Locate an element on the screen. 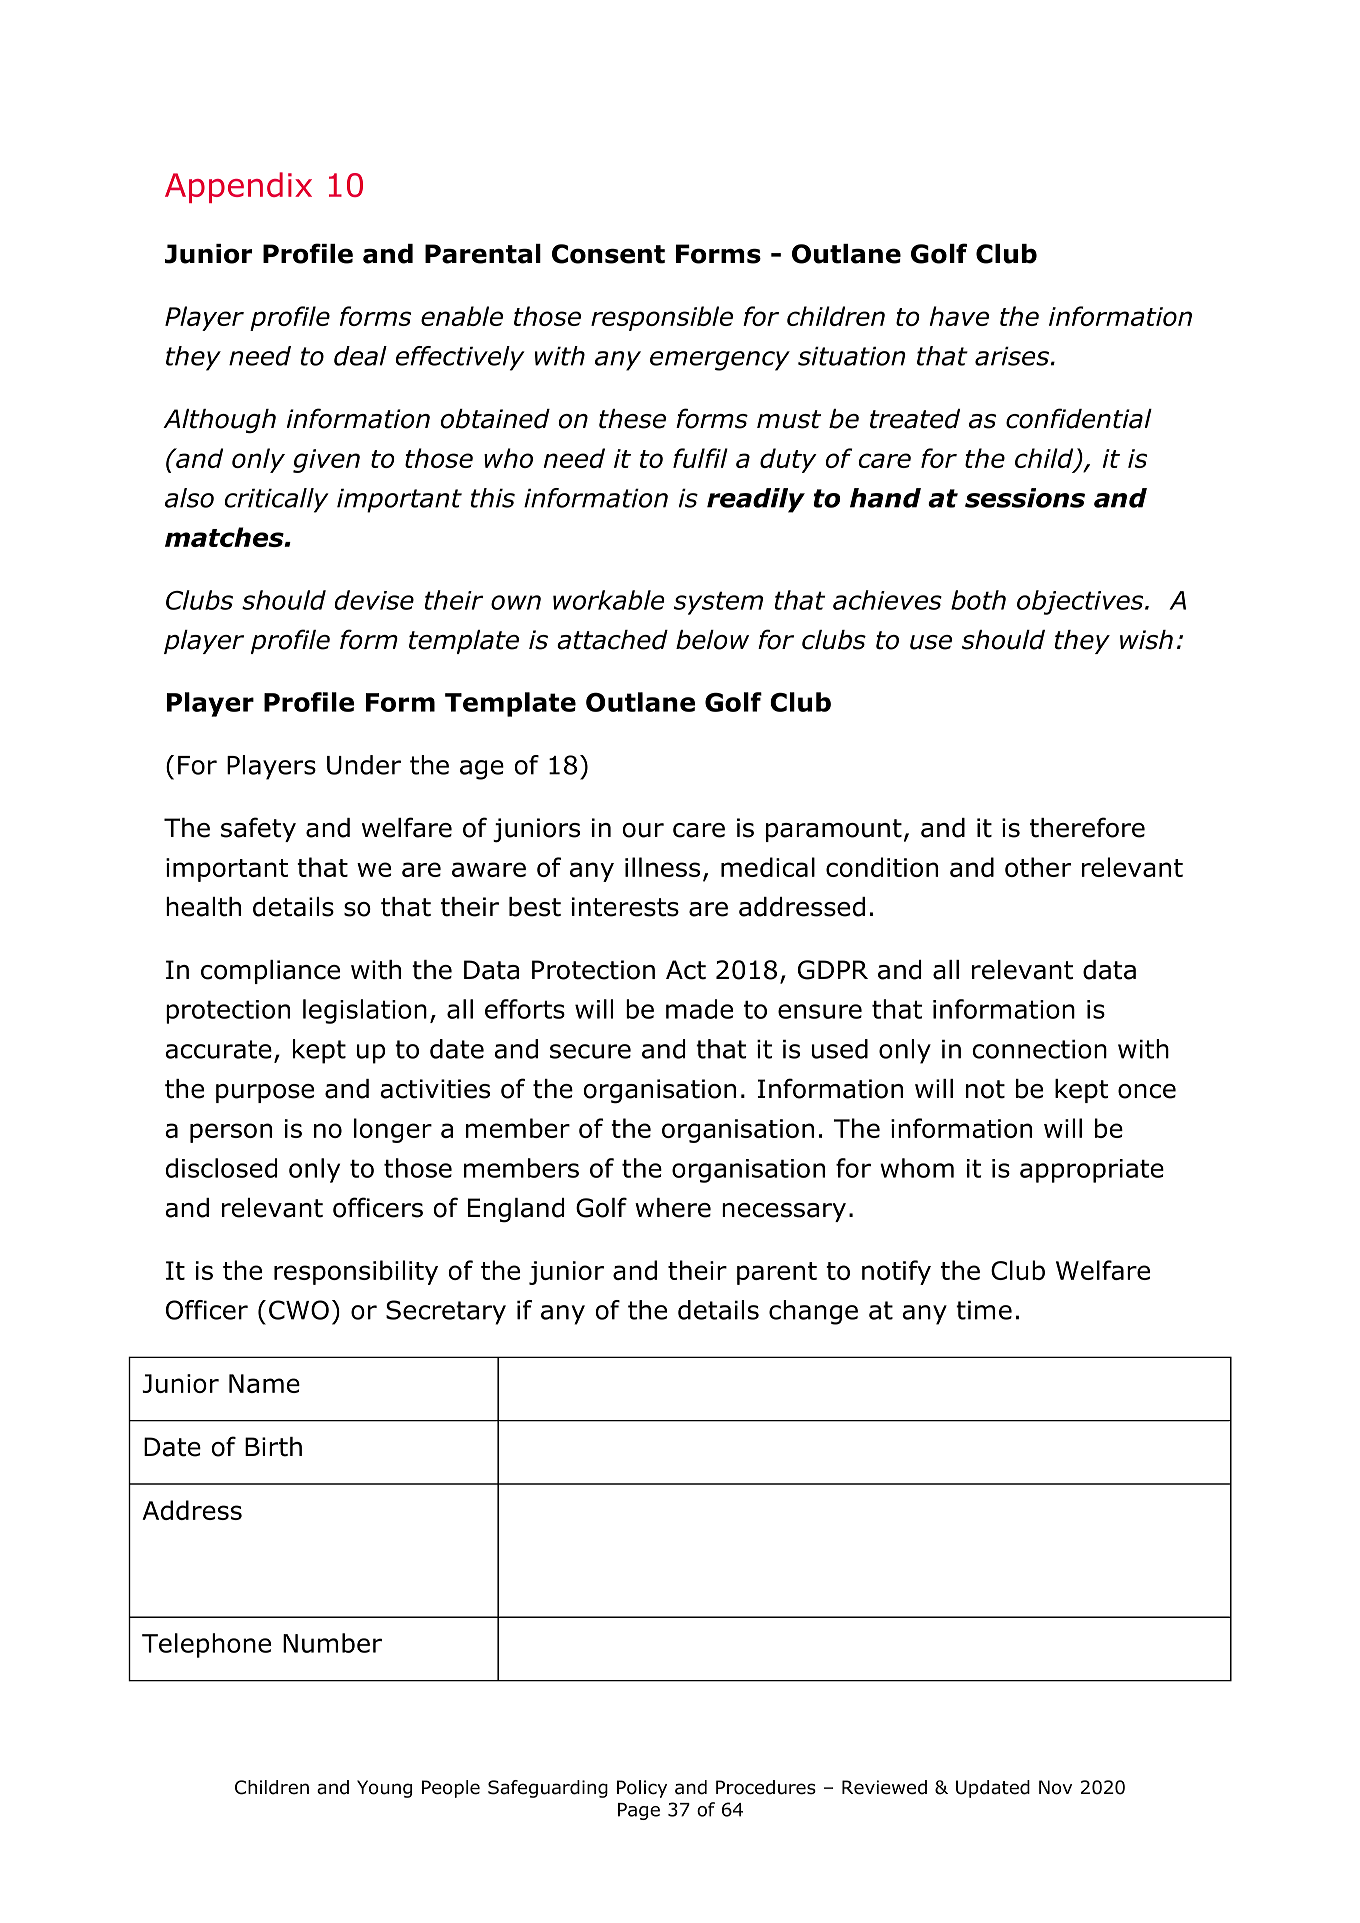 Image resolution: width=1360 pixels, height=1923 pixels. made is located at coordinates (699, 1009).
